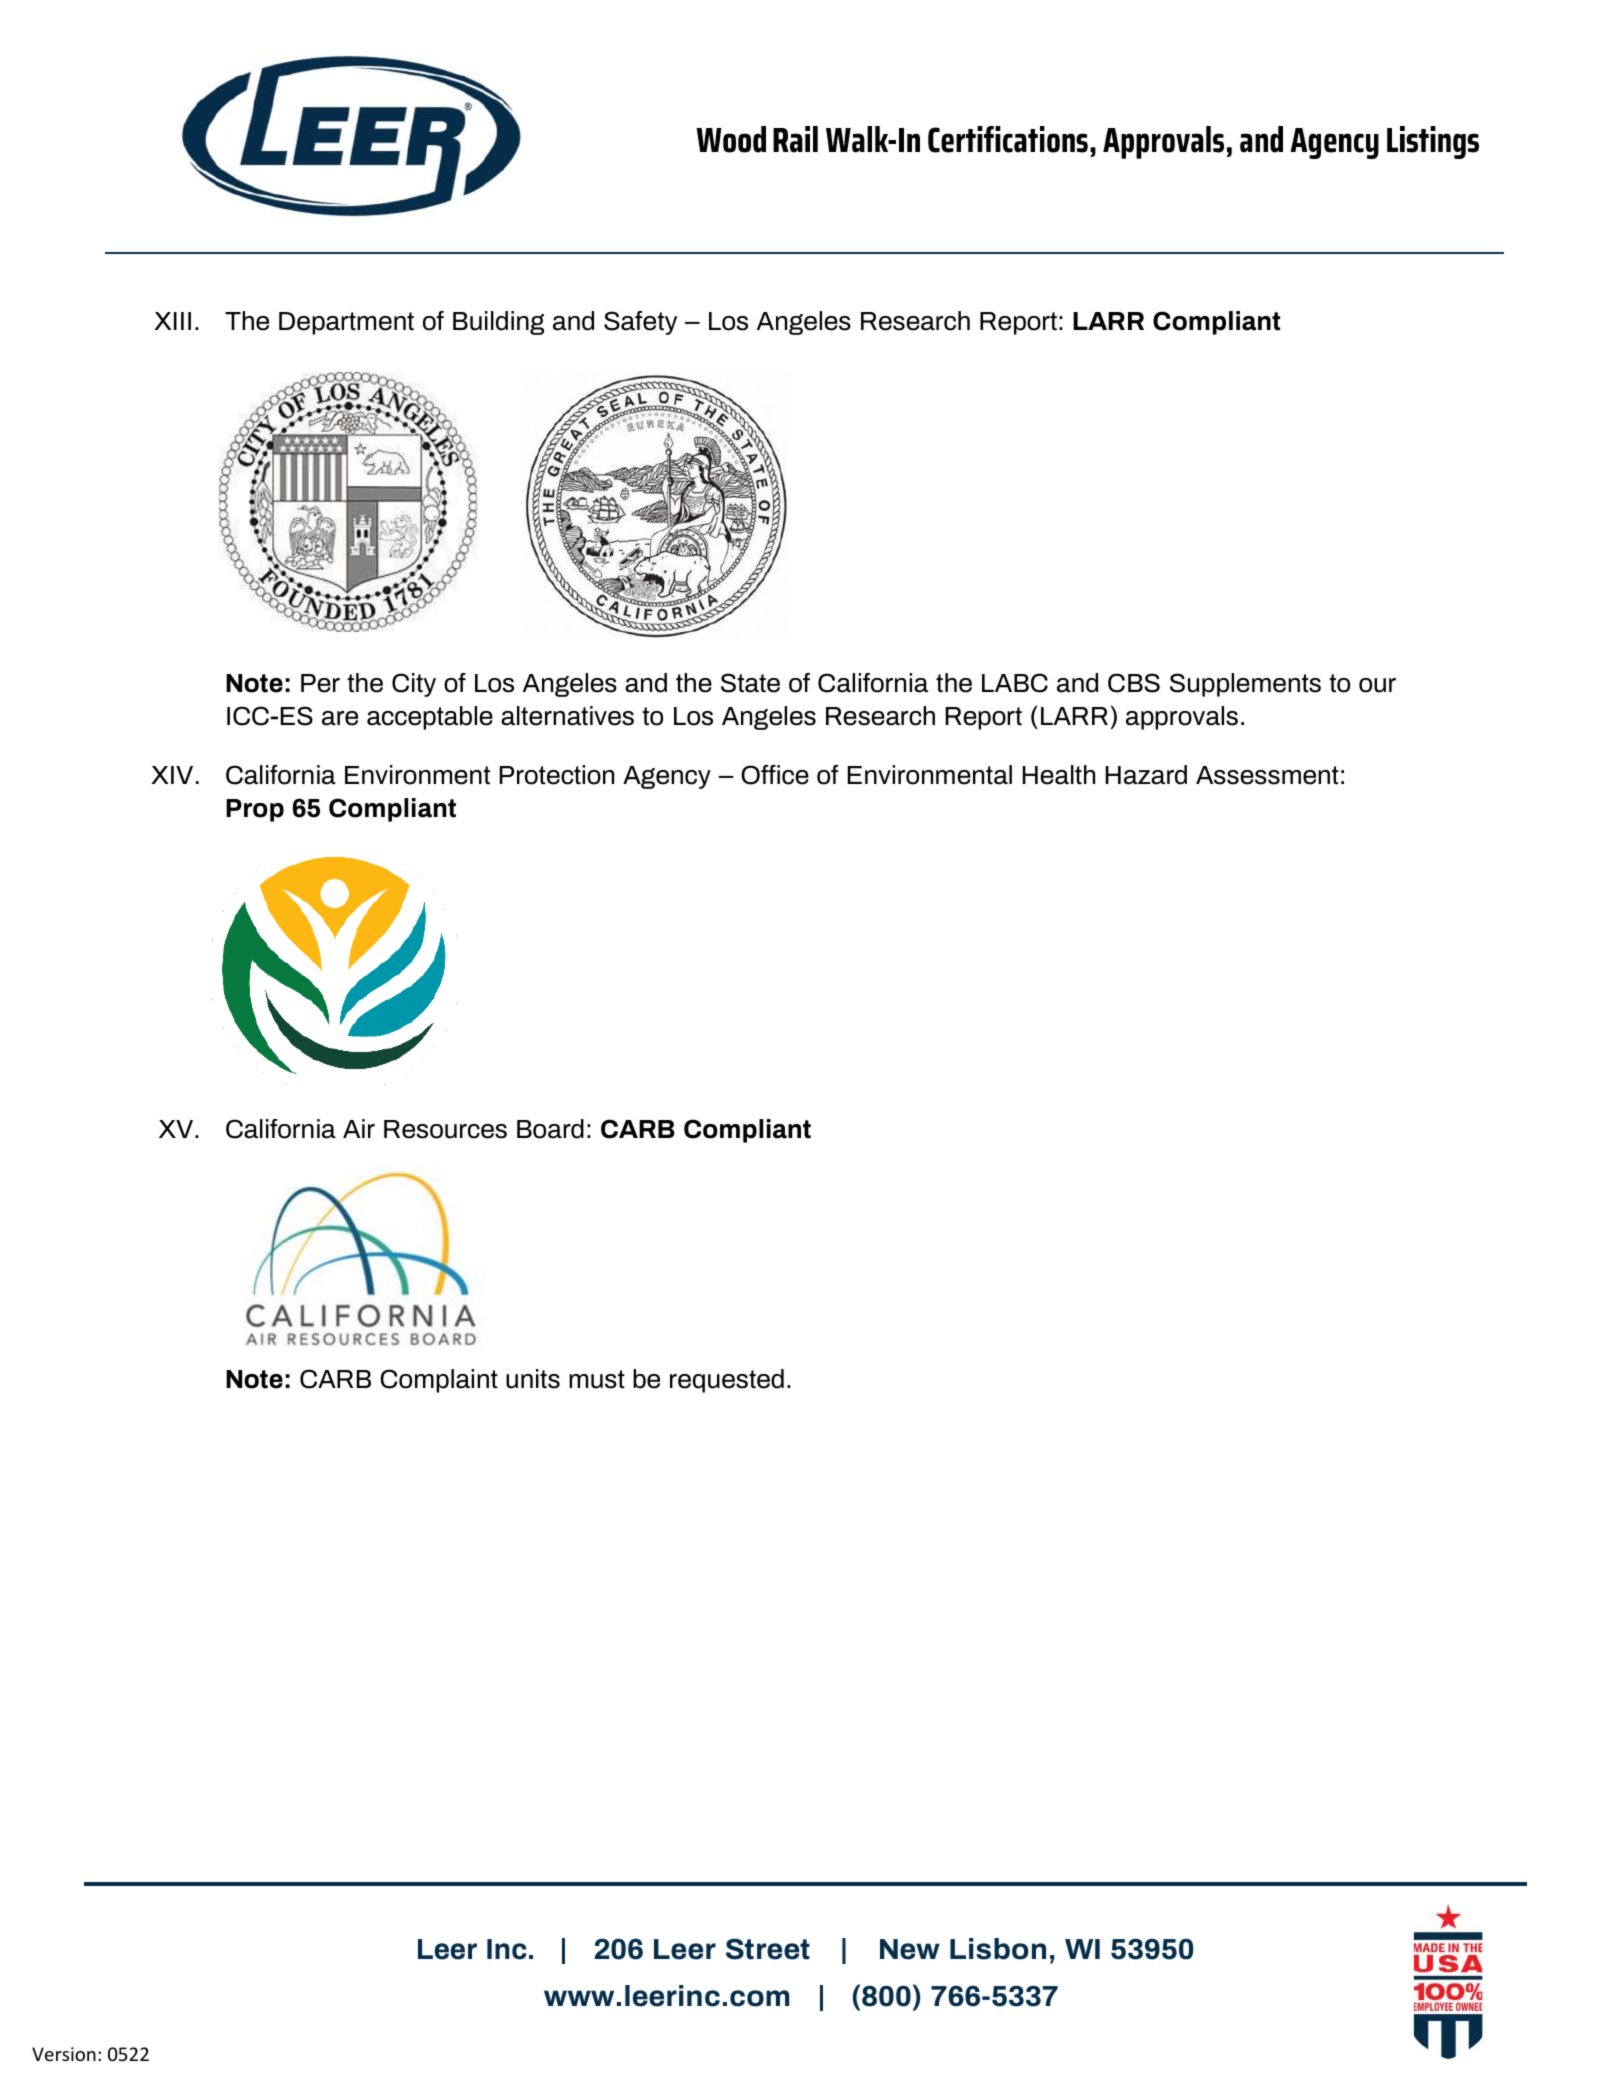  What do you see at coordinates (727, 1381) in the page?
I see `requested` at bounding box center [727, 1381].
